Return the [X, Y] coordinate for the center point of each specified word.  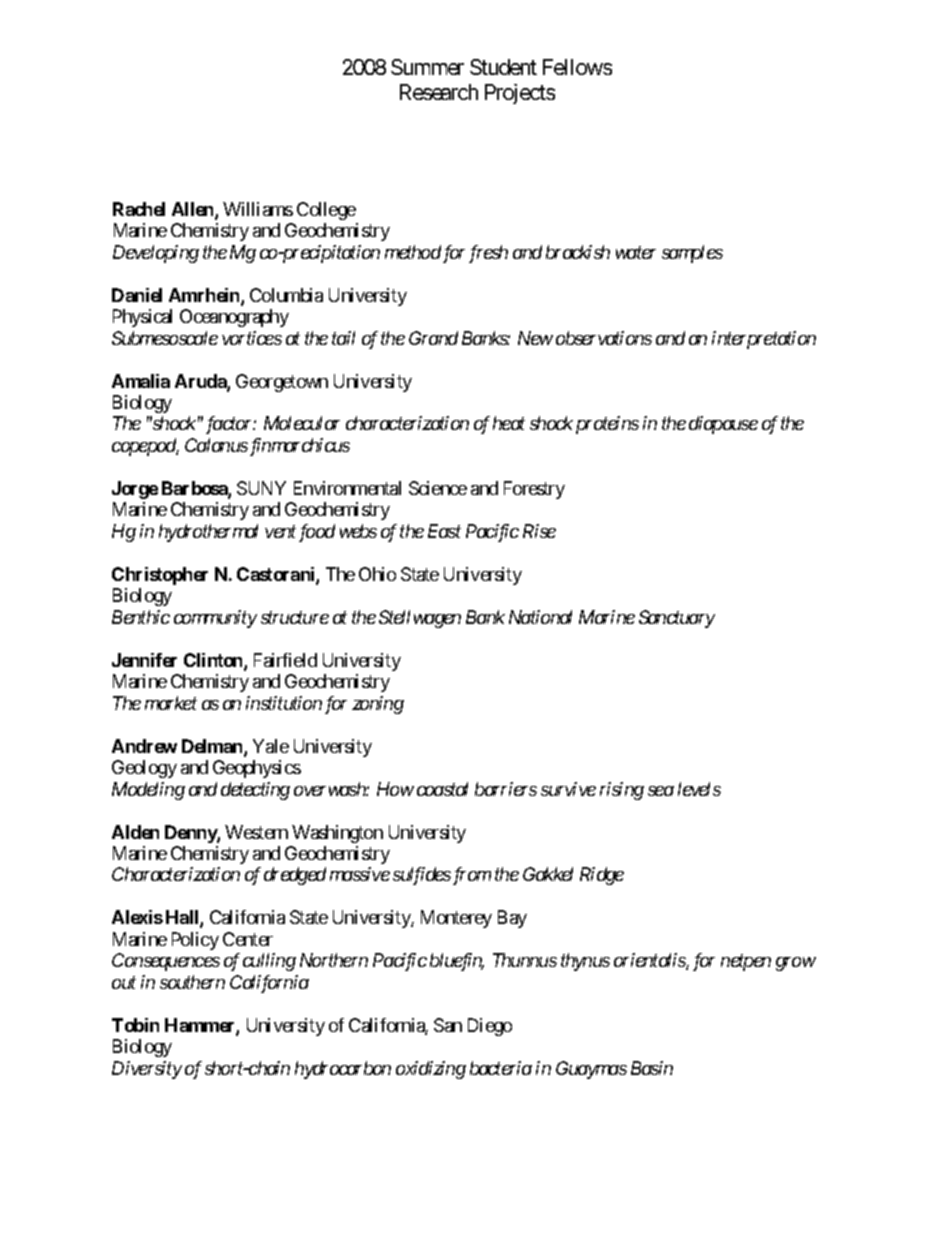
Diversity [147, 1070]
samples [692, 254]
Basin [652, 1068]
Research [439, 92]
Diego [490, 1027]
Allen [194, 210]
